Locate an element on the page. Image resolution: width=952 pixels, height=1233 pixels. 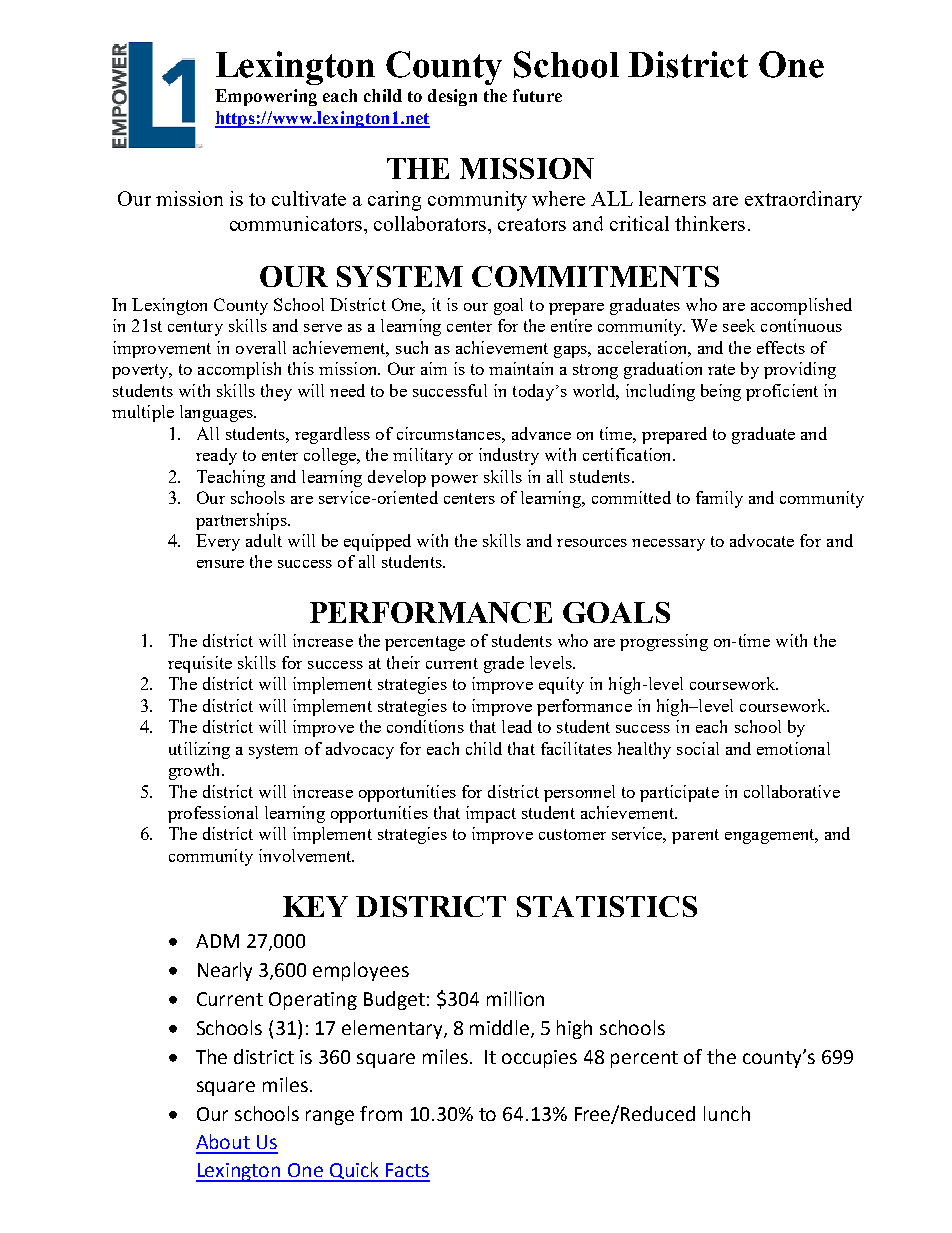
from is located at coordinates (381, 1113).
